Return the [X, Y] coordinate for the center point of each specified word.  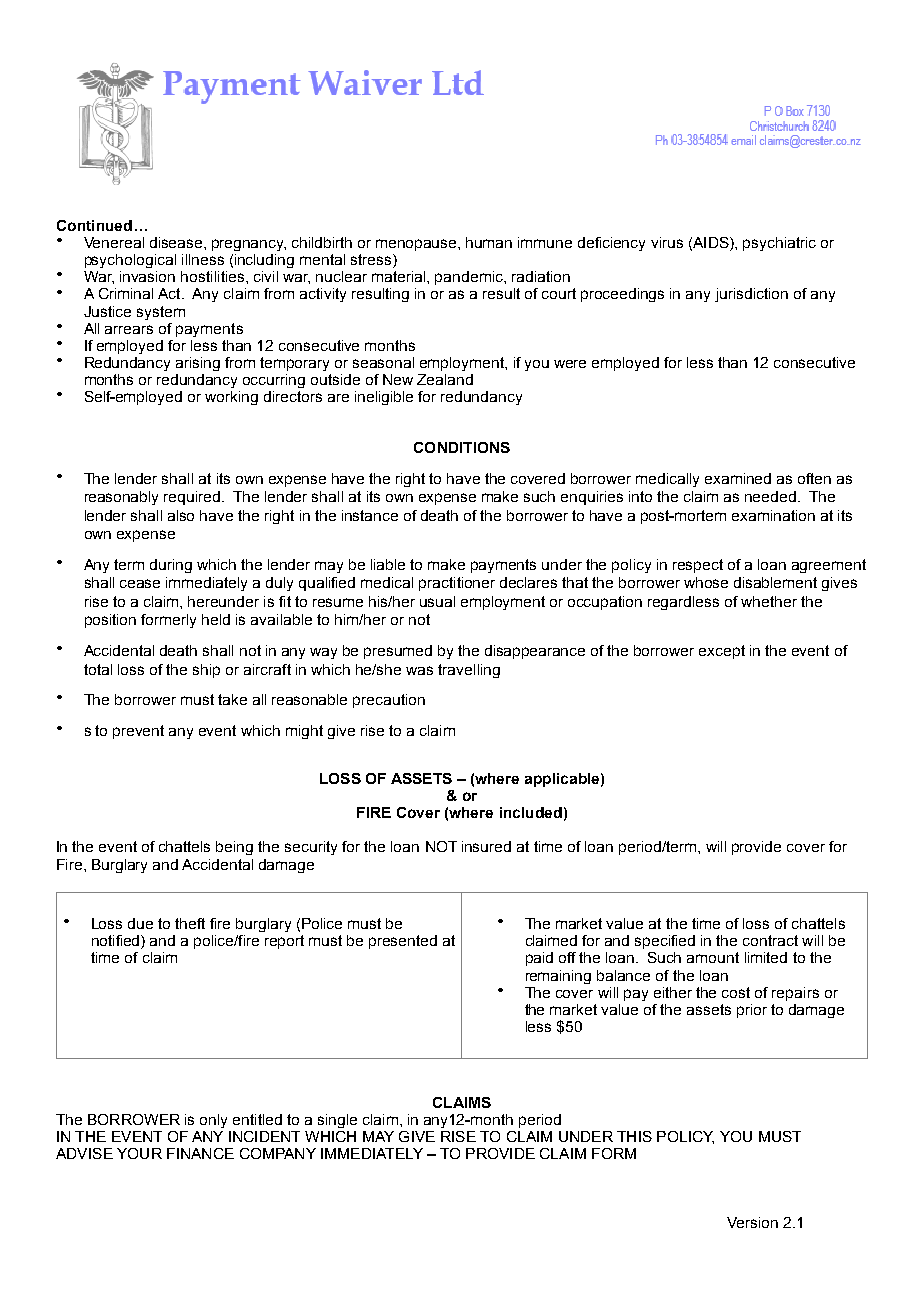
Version [752, 1222]
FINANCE [200, 1153]
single [337, 1121]
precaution [389, 701]
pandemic [470, 278]
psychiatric [779, 244]
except [722, 652]
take [232, 699]
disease [177, 242]
